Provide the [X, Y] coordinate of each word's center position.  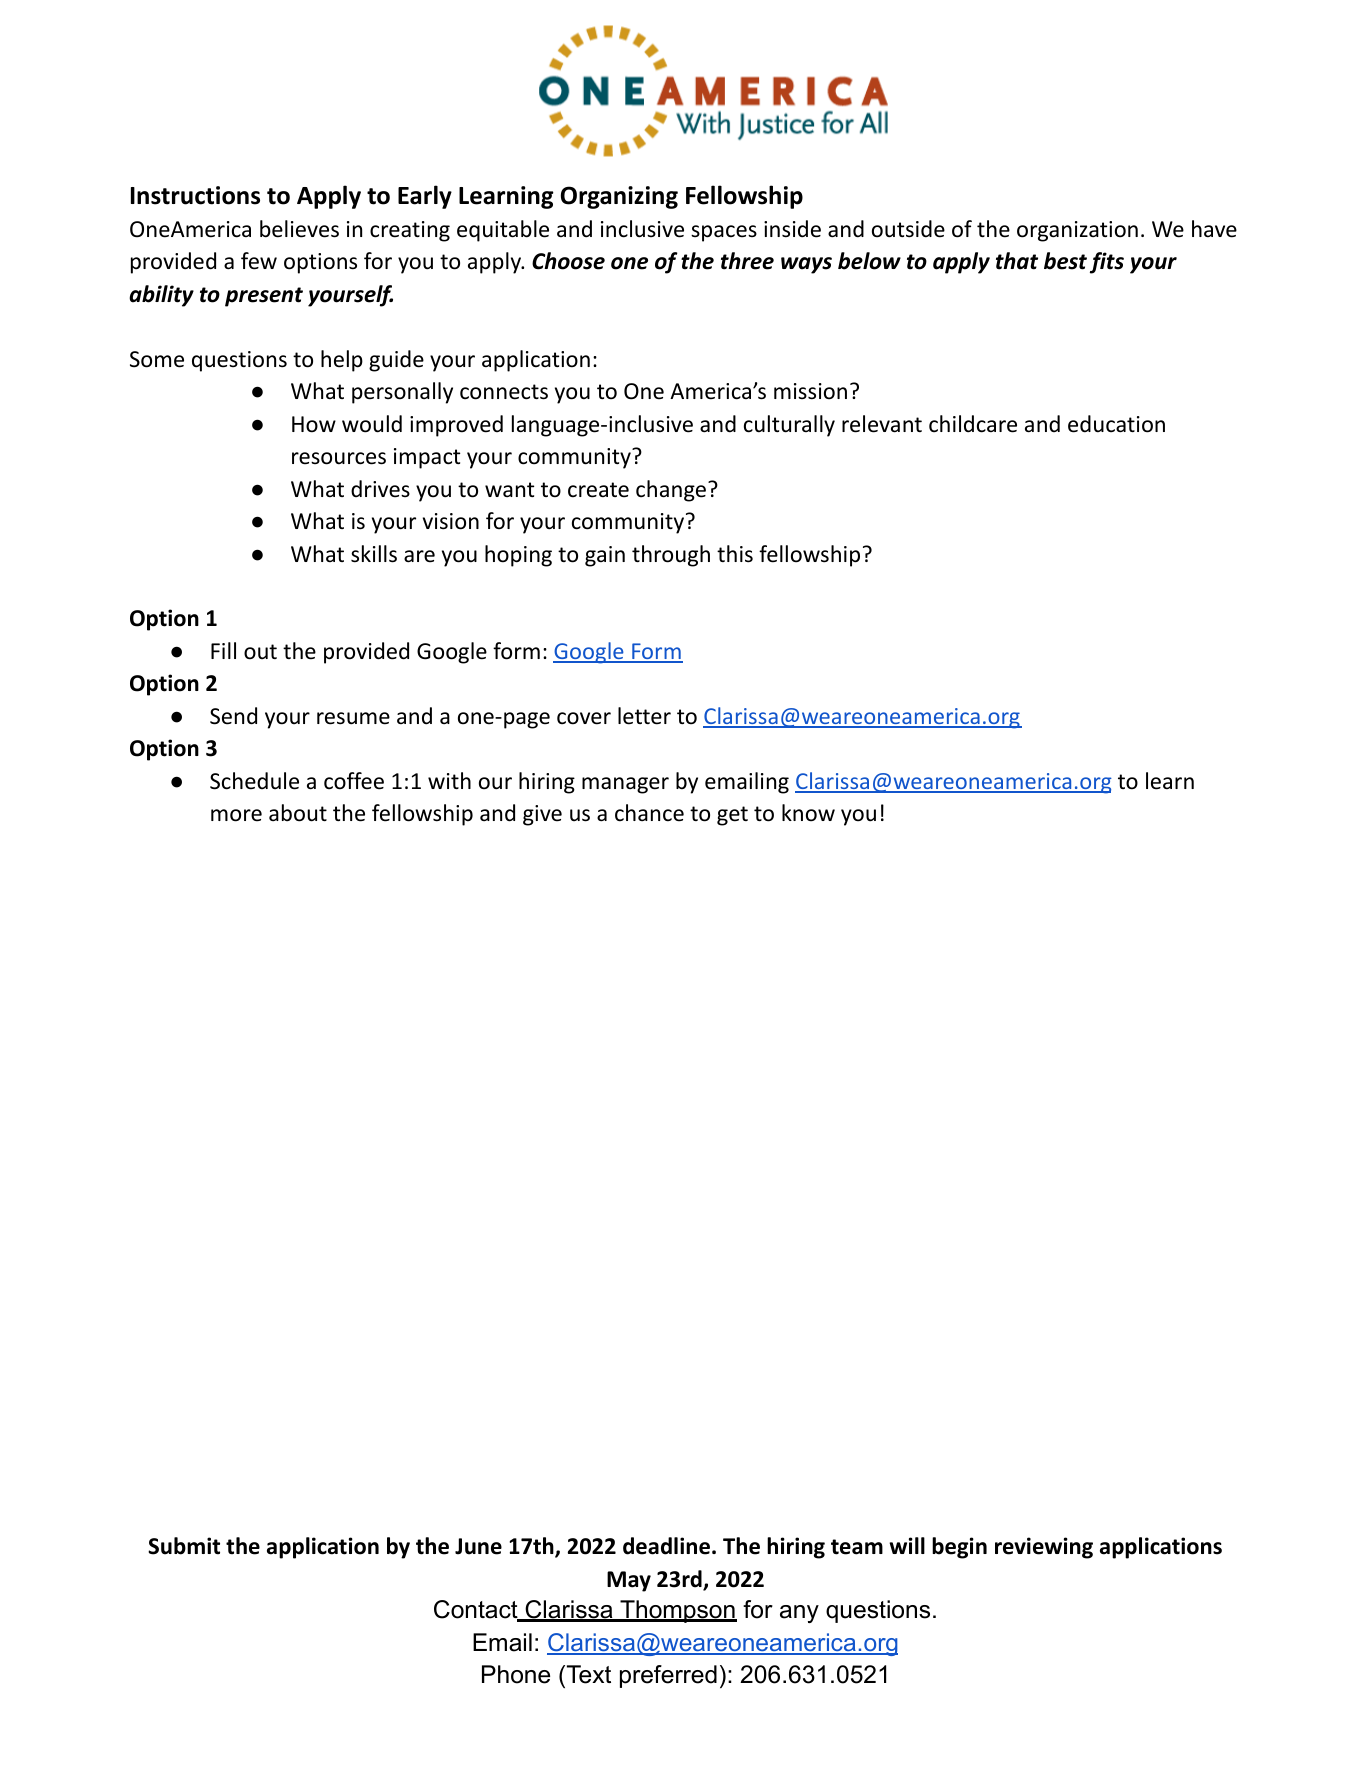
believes [299, 229]
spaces [724, 233]
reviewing [1044, 1548]
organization [1077, 231]
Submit [184, 1546]
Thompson [677, 1611]
